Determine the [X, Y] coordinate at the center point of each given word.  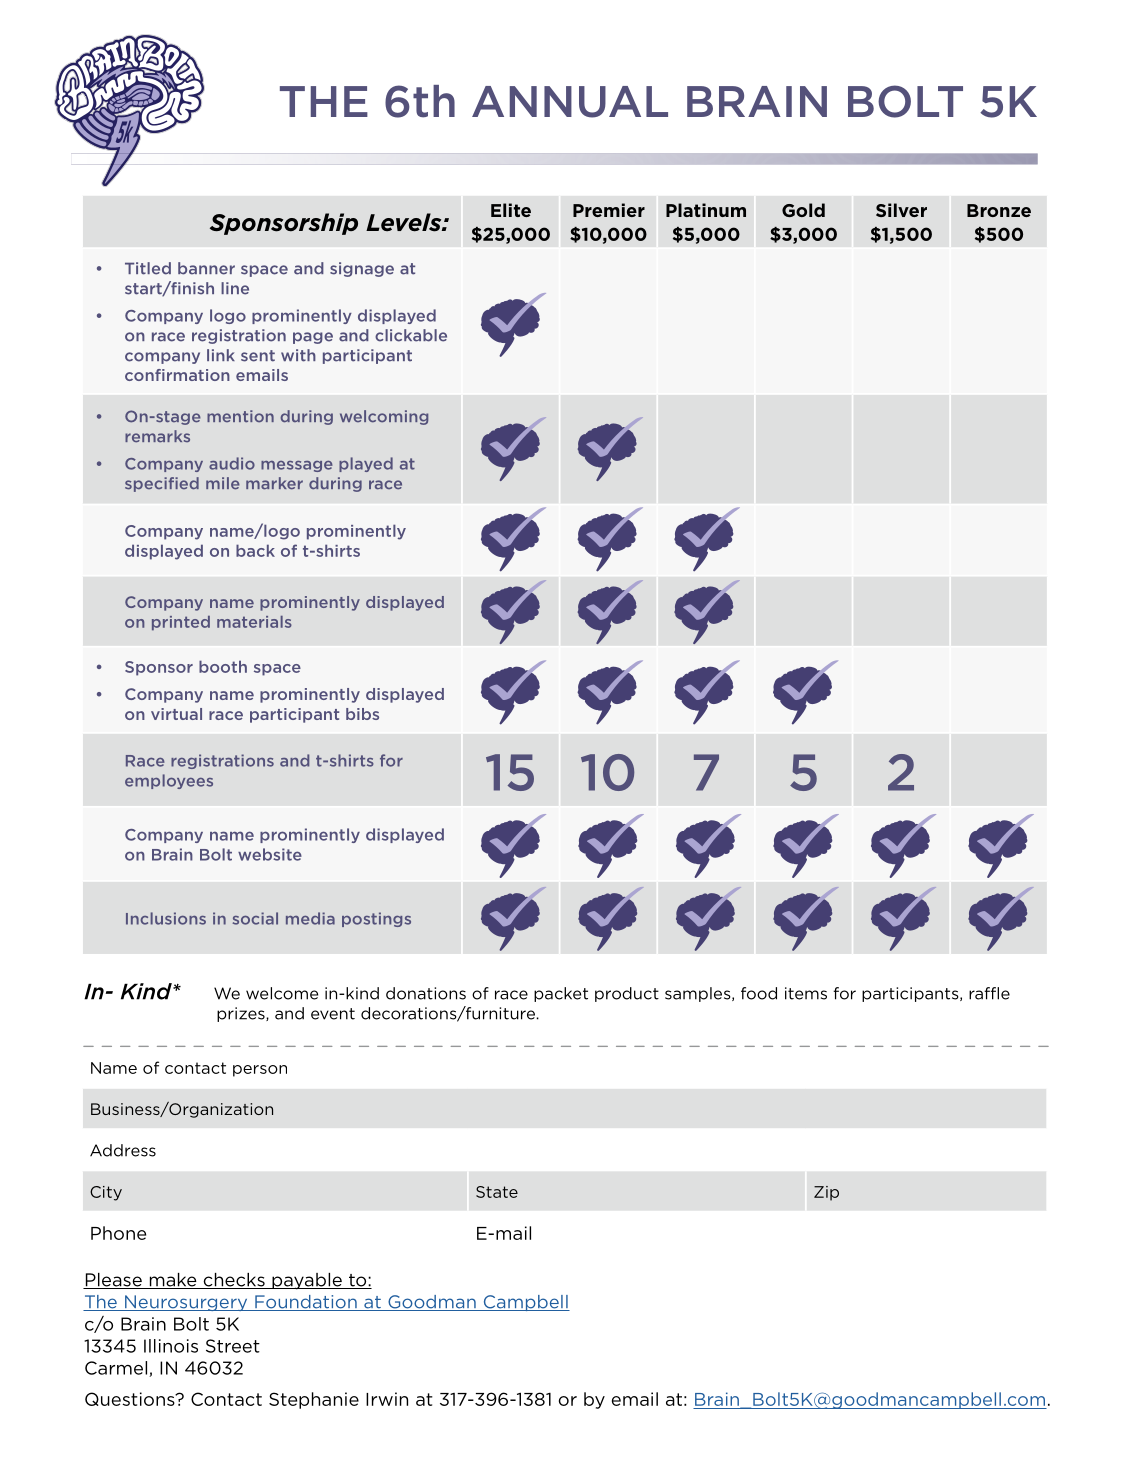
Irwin [387, 1399]
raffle [989, 993]
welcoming [384, 417]
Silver [901, 210]
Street [233, 1346]
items [806, 993]
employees [169, 781]
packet [561, 994]
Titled [148, 268]
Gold [803, 210]
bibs [362, 714]
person [260, 1071]
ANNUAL [570, 102]
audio [232, 463]
